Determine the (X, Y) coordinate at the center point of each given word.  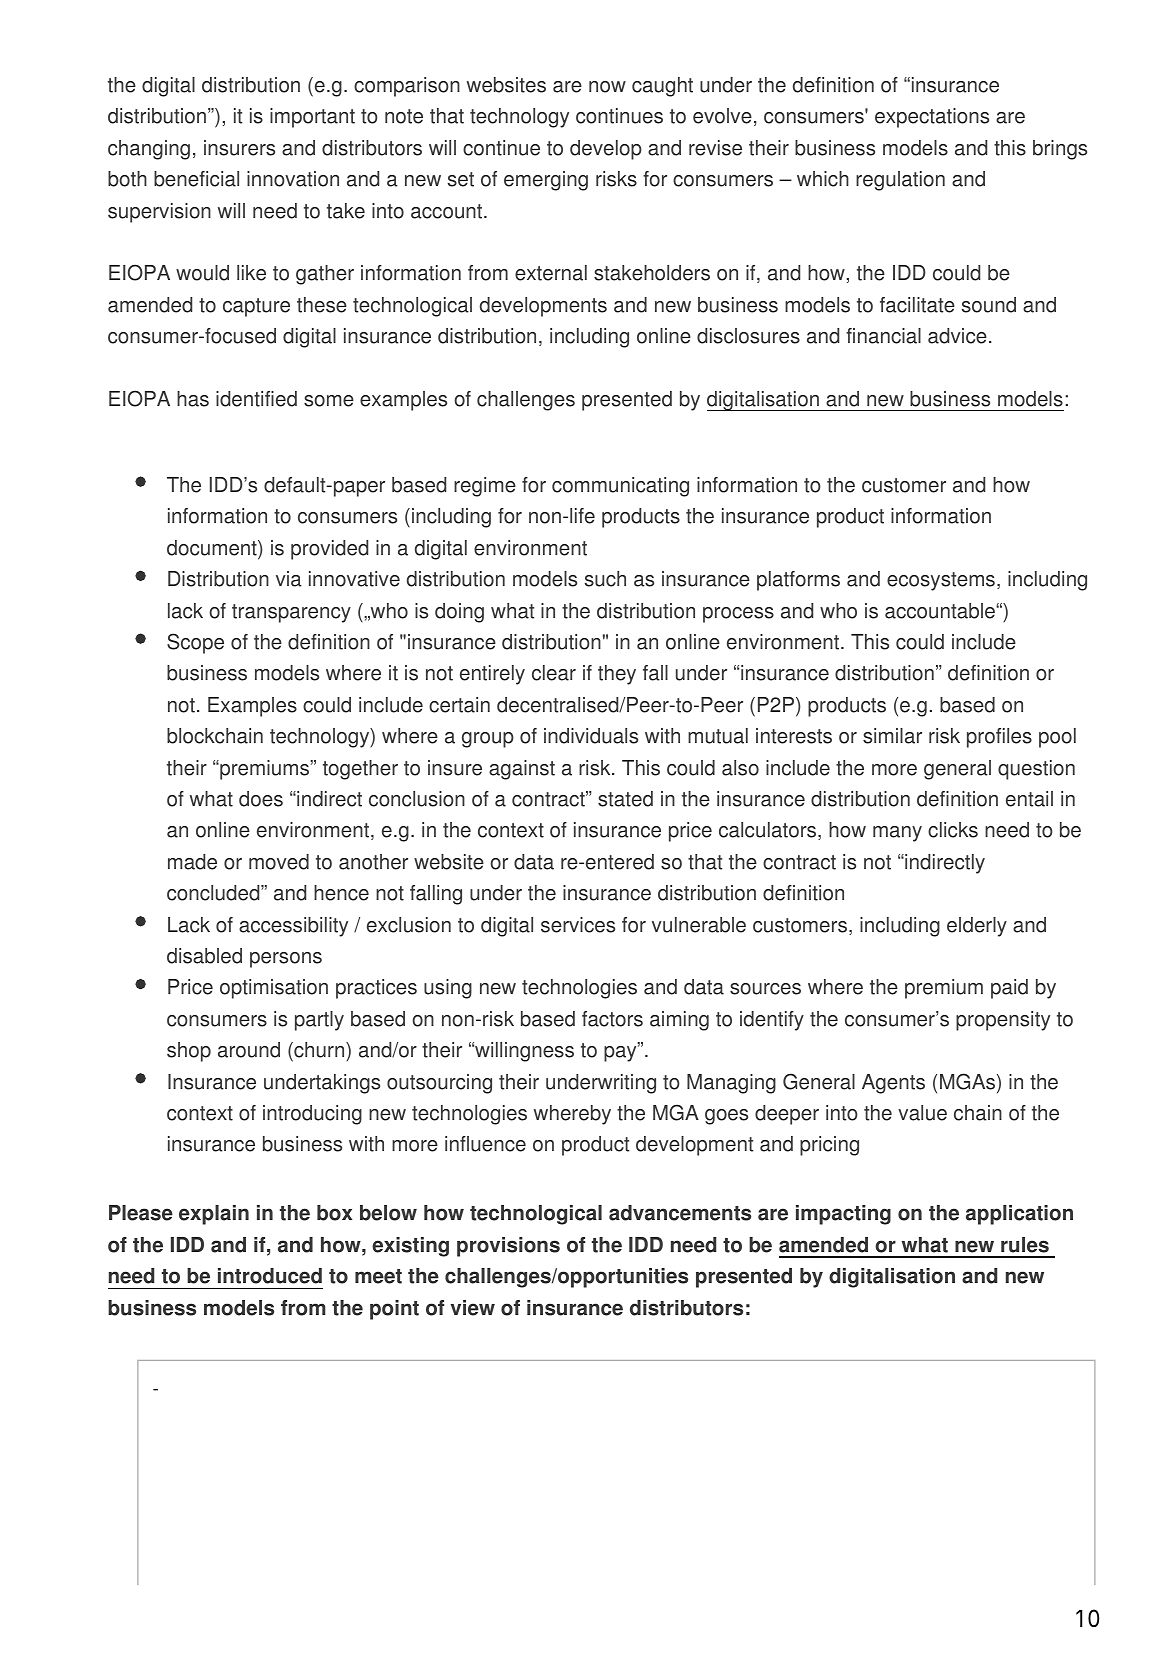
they (617, 675)
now (607, 87)
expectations (932, 118)
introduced (270, 1276)
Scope (195, 643)
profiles (999, 738)
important (312, 118)
